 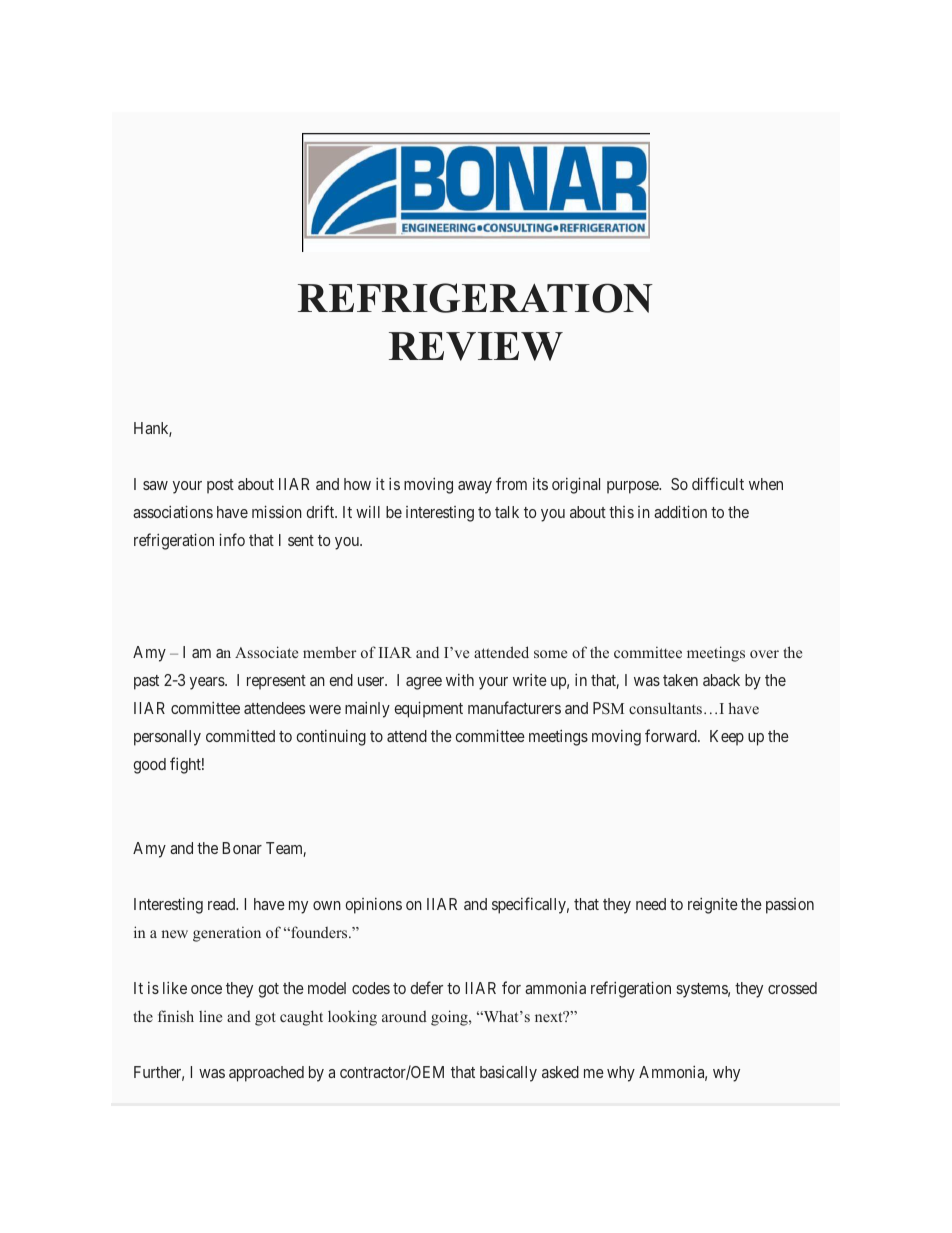 I want to click on opinions, so click(x=373, y=906).
